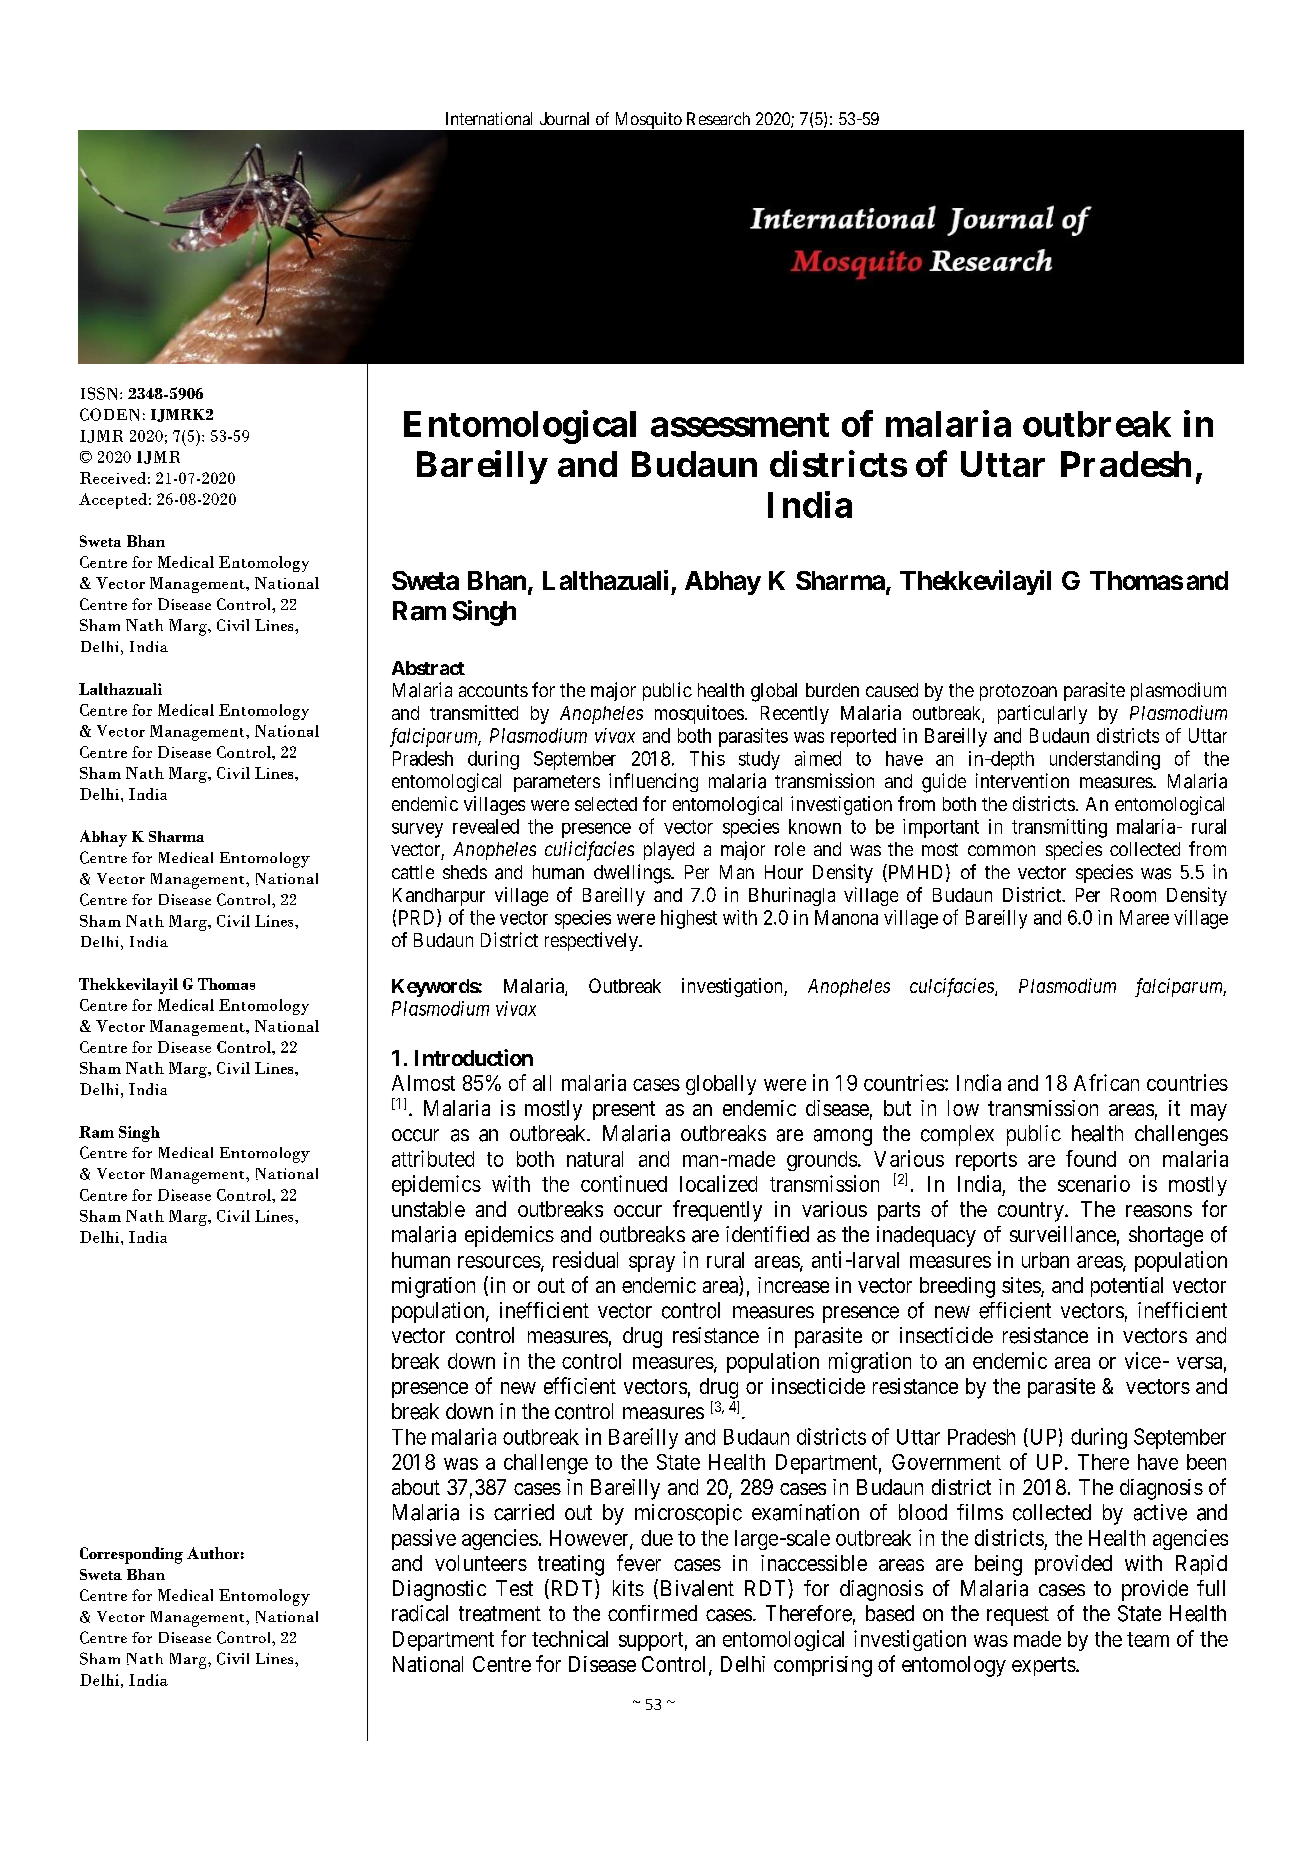 This document has width=1307, height=1850. Describe the element at coordinates (564, 118) in the document. I see `Journal` at that location.
